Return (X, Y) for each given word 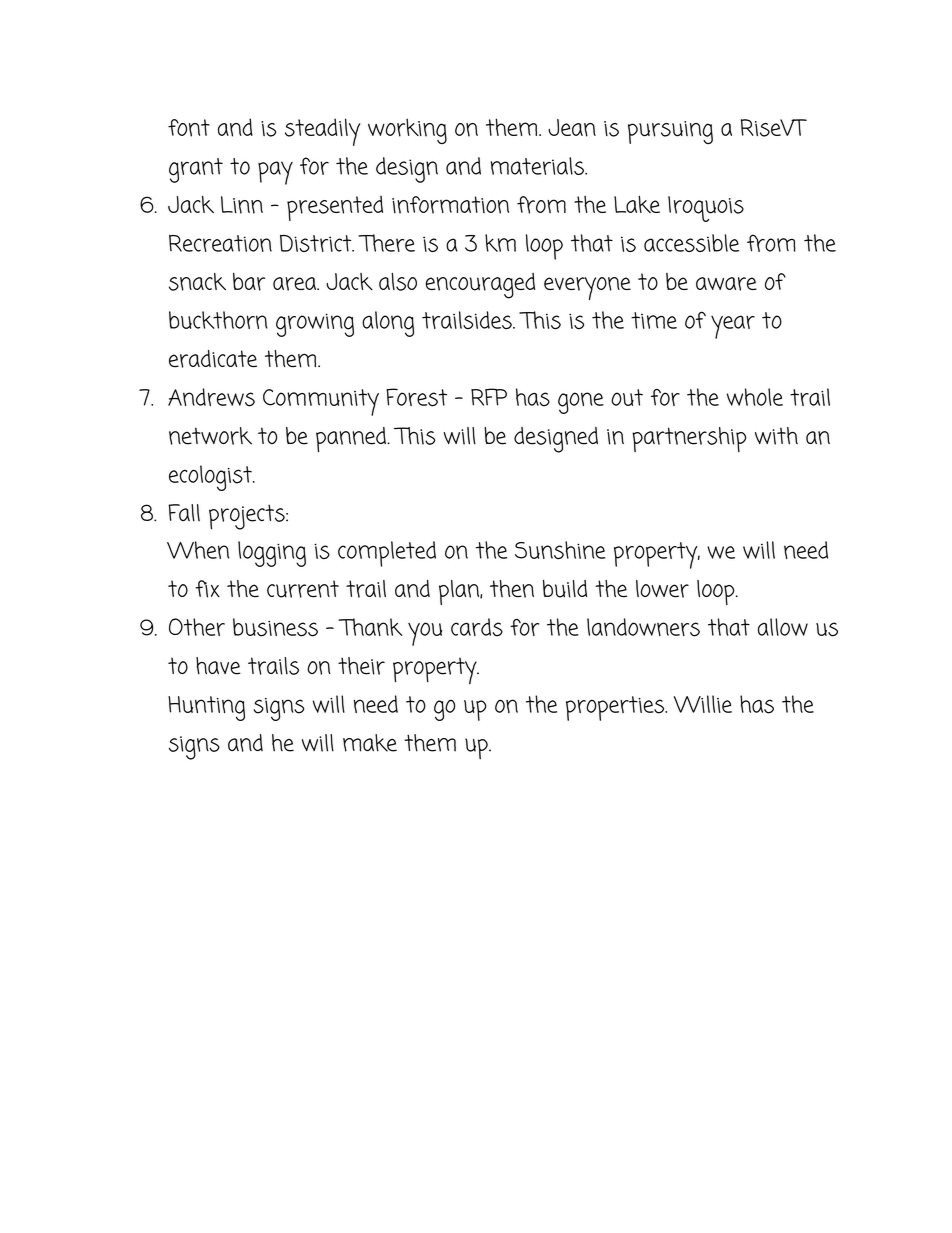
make (370, 743)
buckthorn (218, 320)
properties (616, 708)
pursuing (670, 132)
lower (662, 589)
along (388, 324)
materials (538, 166)
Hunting (206, 708)
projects (248, 517)
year (733, 327)
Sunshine (560, 550)
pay (275, 173)
